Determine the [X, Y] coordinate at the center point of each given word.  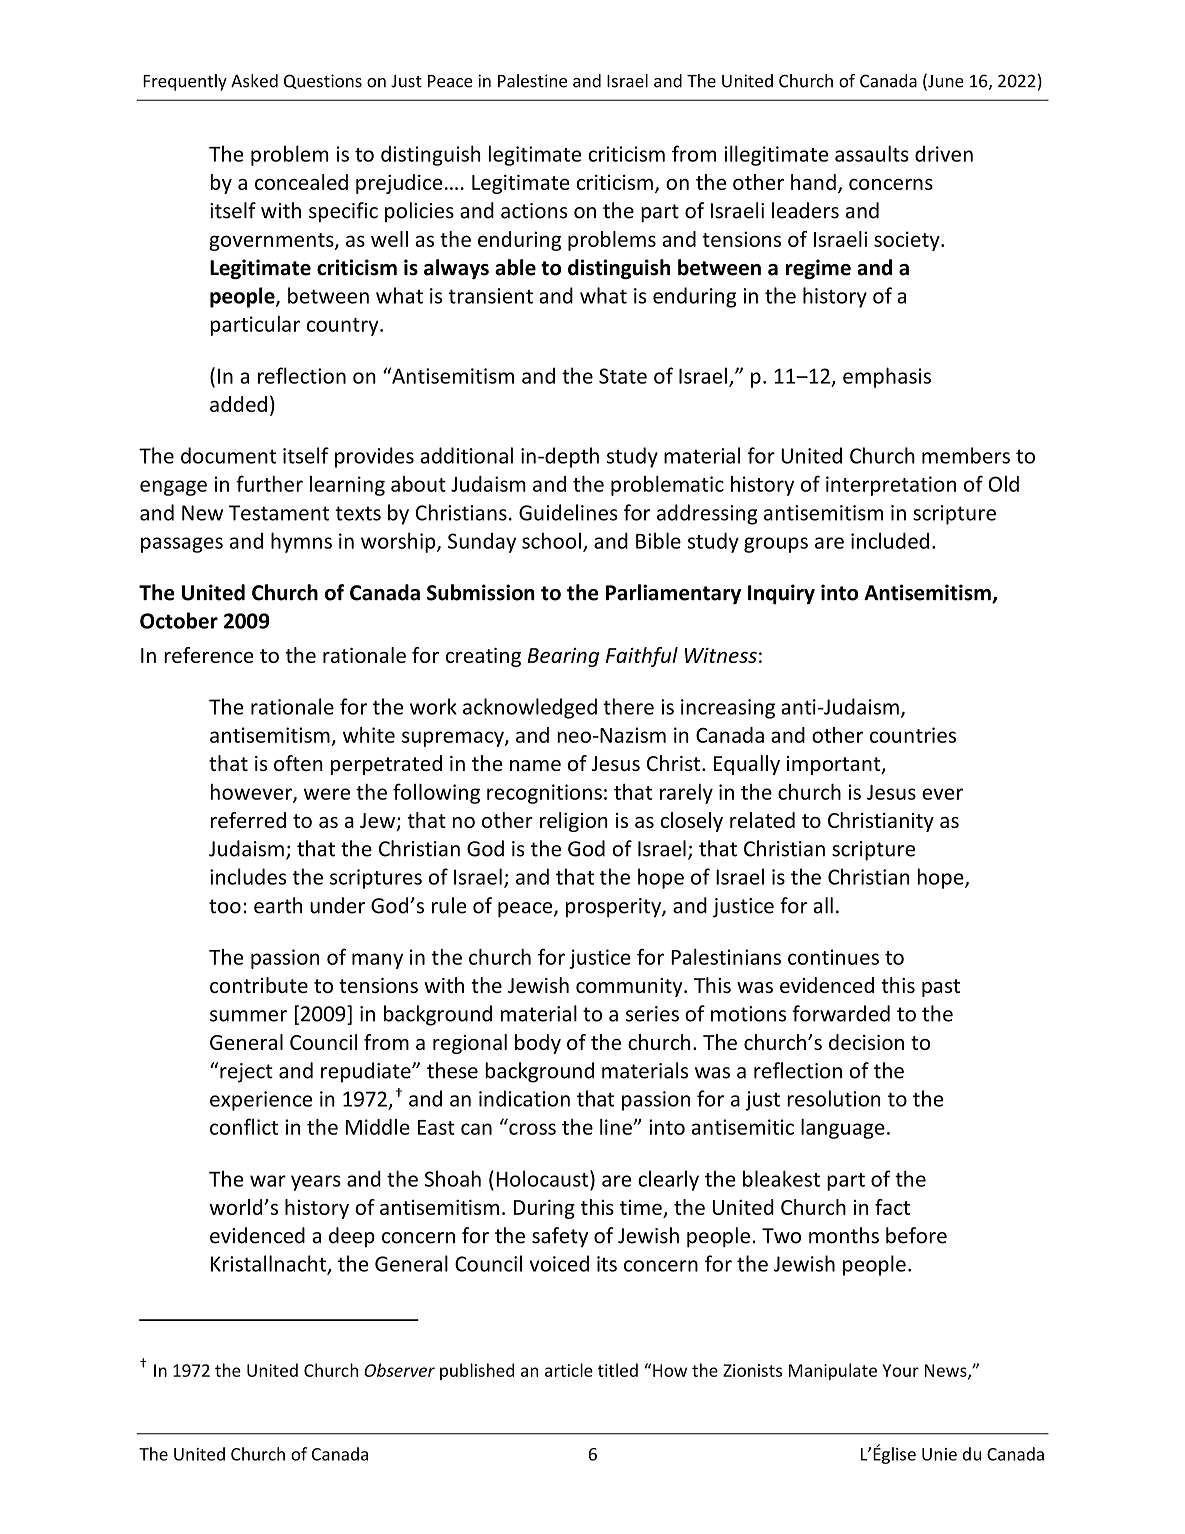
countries [913, 735]
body [538, 1044]
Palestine [532, 81]
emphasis [887, 377]
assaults [872, 153]
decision [866, 1042]
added [238, 404]
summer [248, 1016]
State [623, 376]
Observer [399, 1370]
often [298, 763]
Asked [254, 81]
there [628, 706]
